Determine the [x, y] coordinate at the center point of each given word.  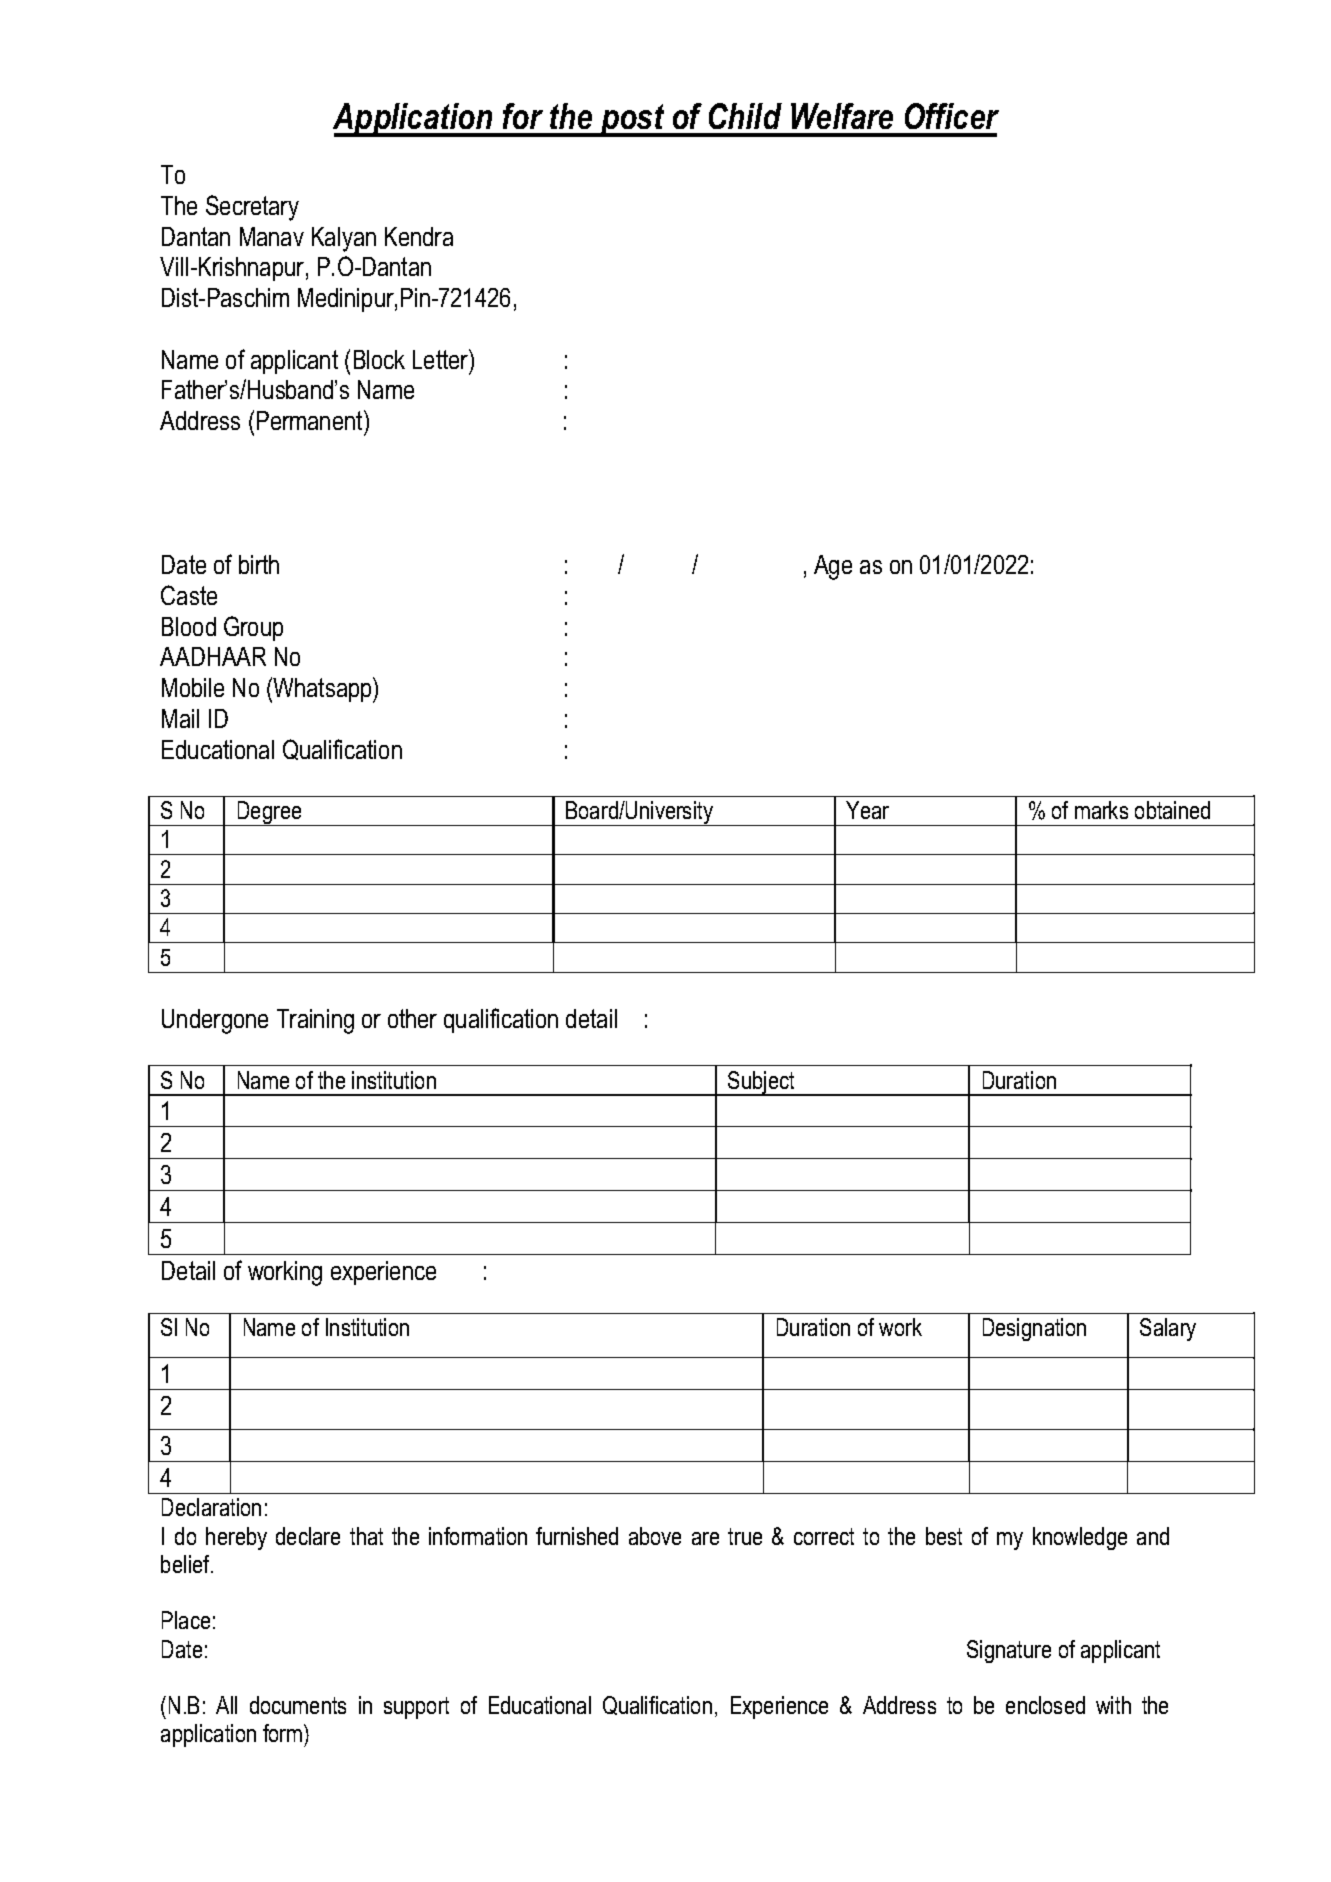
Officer [952, 116]
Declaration [211, 1507]
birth [259, 564]
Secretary [252, 208]
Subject [762, 1083]
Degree [269, 813]
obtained [1172, 810]
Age [833, 567]
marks [1101, 810]
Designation [1034, 1329]
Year [867, 810]
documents [298, 1705]
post [633, 120]
